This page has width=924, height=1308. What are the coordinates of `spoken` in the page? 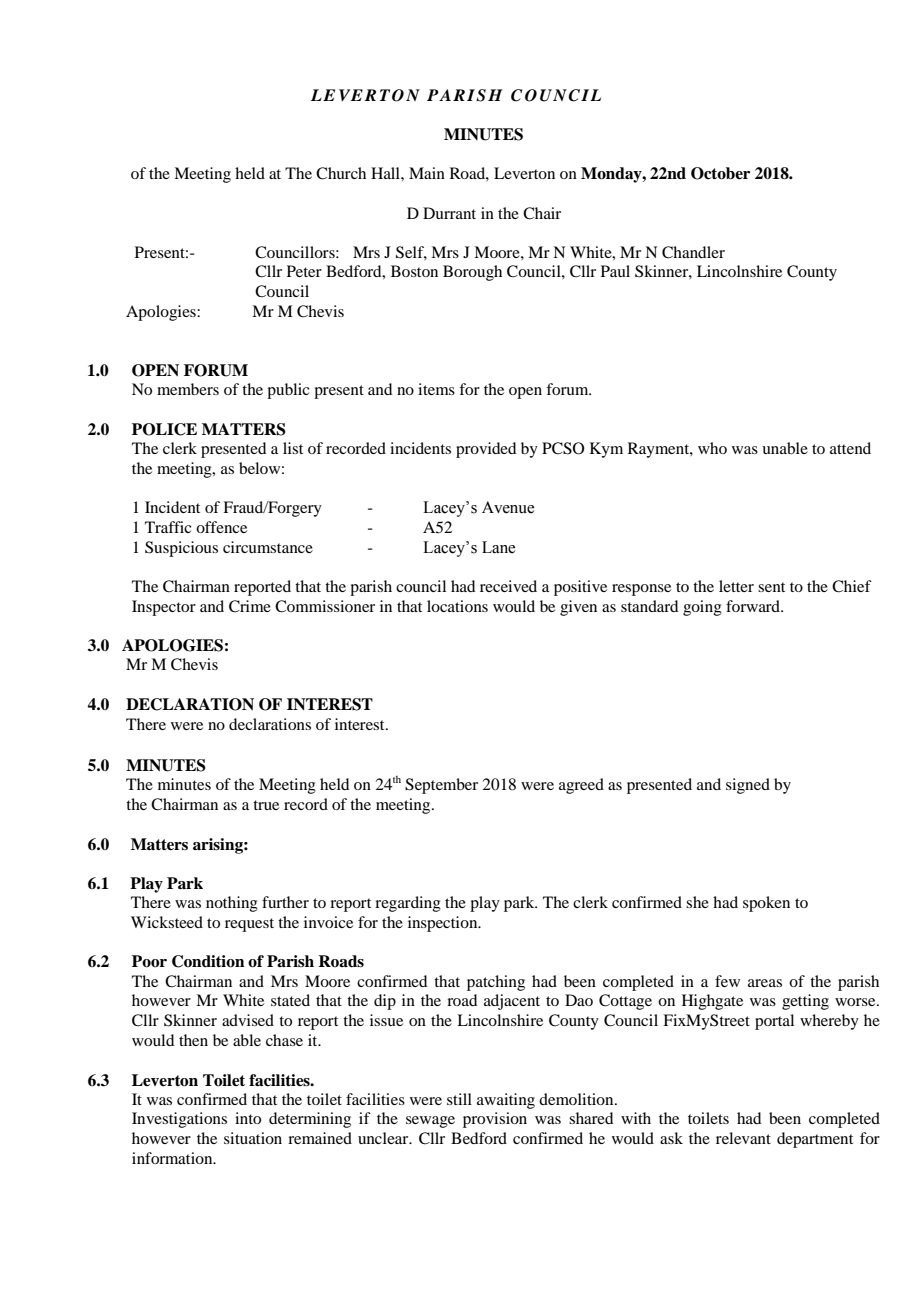 It's located at (766, 904).
